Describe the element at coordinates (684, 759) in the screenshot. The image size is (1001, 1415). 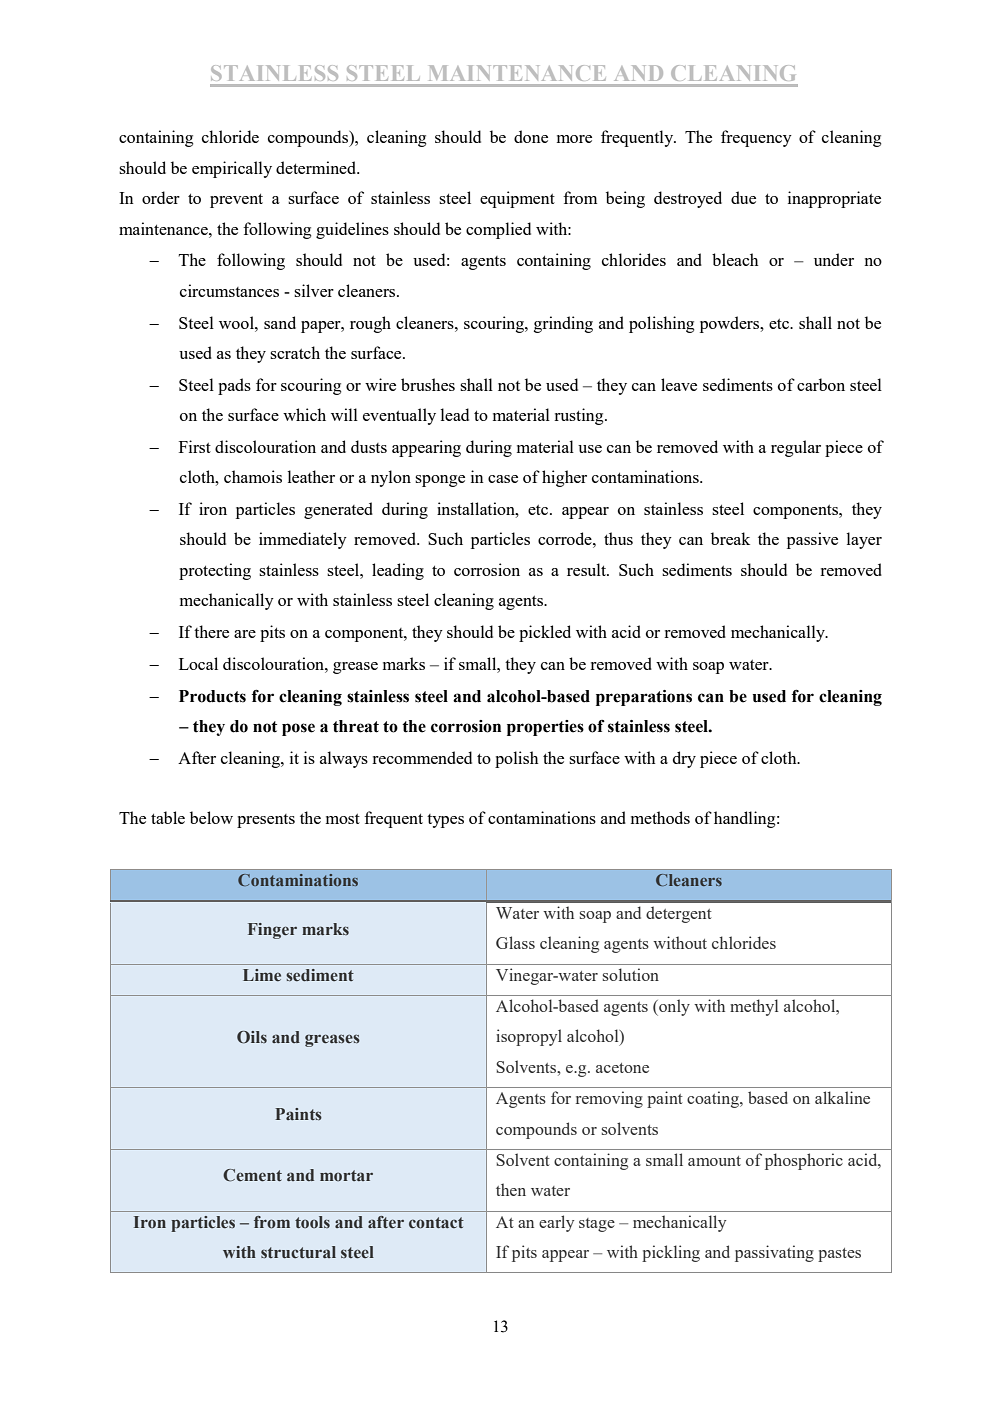
I see `dry` at that location.
